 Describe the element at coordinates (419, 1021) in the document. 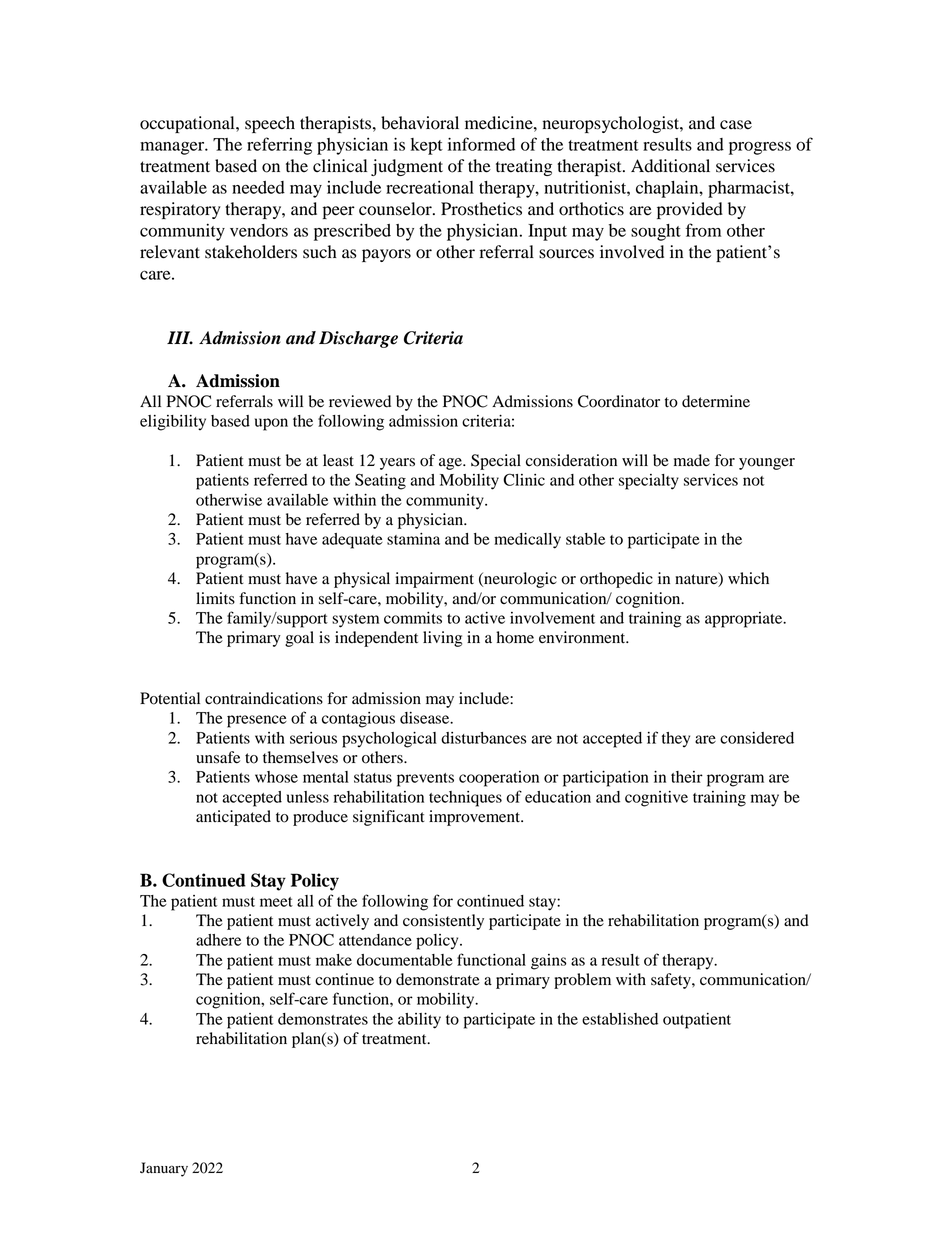

I see `ability` at that location.
